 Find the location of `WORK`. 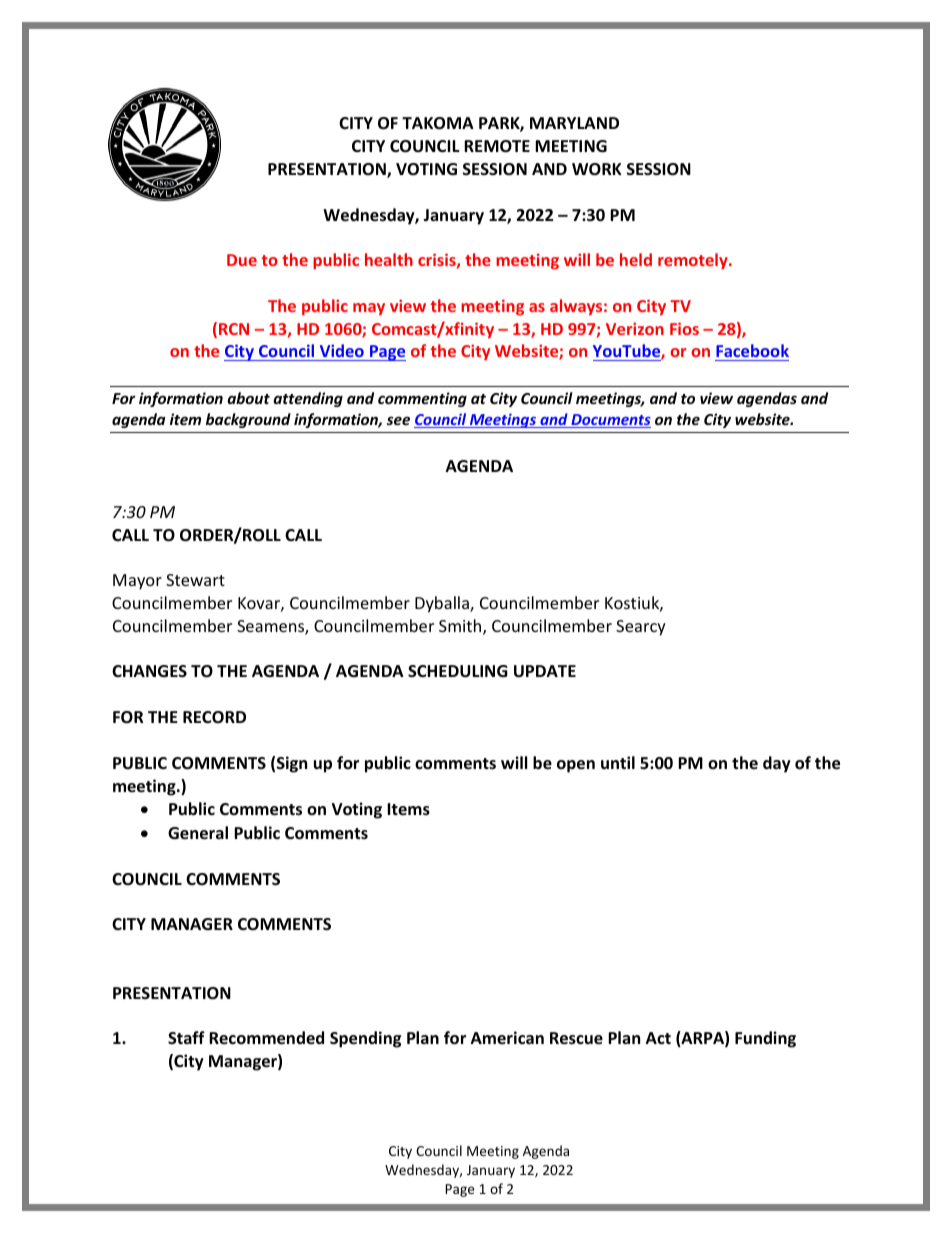

WORK is located at coordinates (597, 169).
